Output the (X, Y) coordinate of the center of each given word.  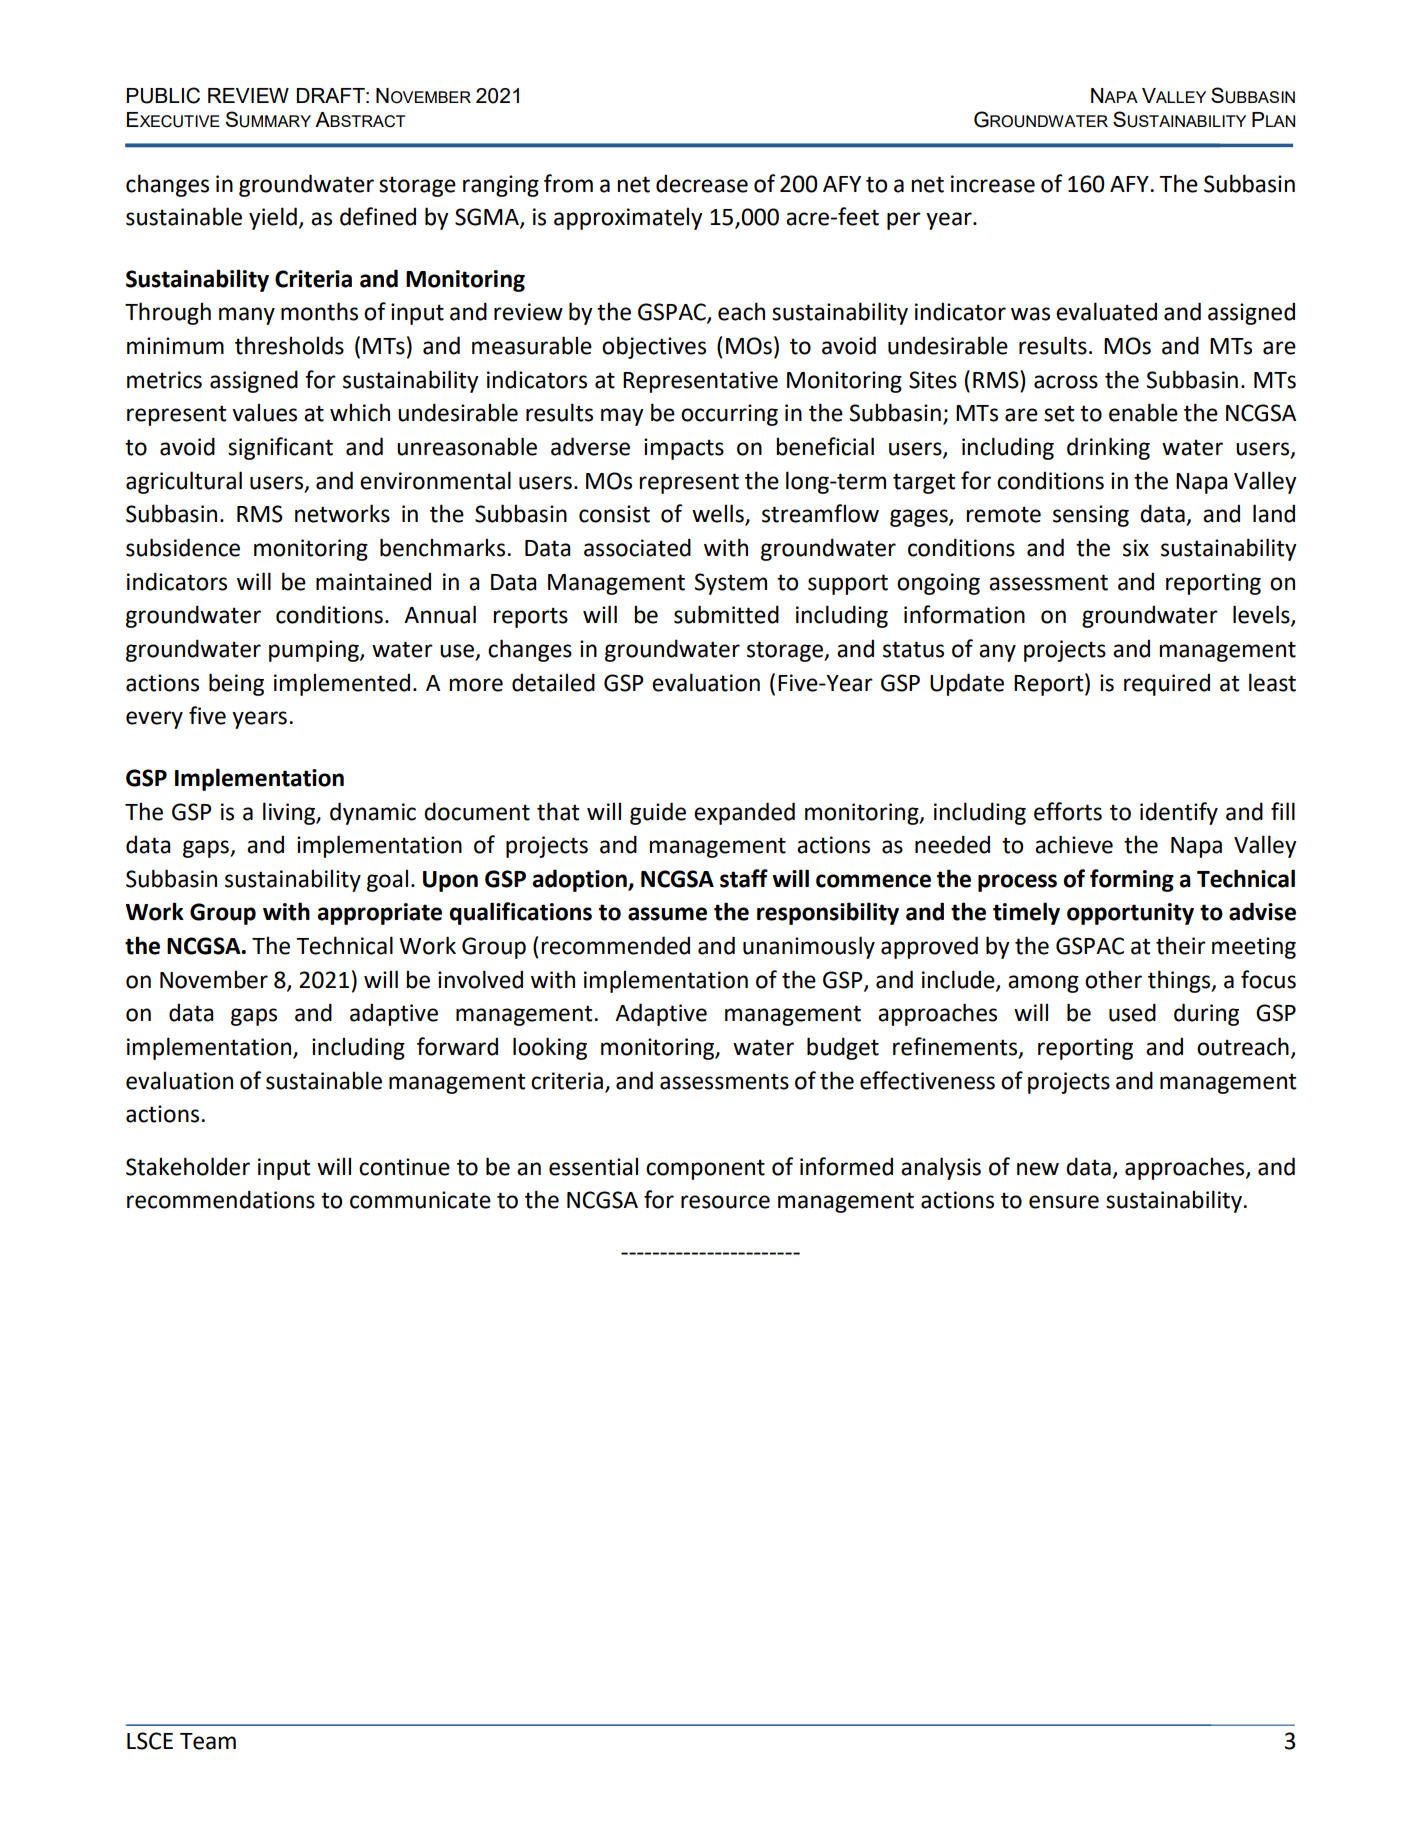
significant (280, 448)
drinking (1108, 448)
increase (993, 184)
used (1132, 1012)
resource (725, 1202)
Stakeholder (188, 1166)
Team (208, 1741)
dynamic (373, 813)
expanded (744, 813)
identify (1179, 813)
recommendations (221, 1199)
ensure (1064, 1202)
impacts (684, 449)
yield (273, 218)
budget (843, 1048)
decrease (702, 183)
